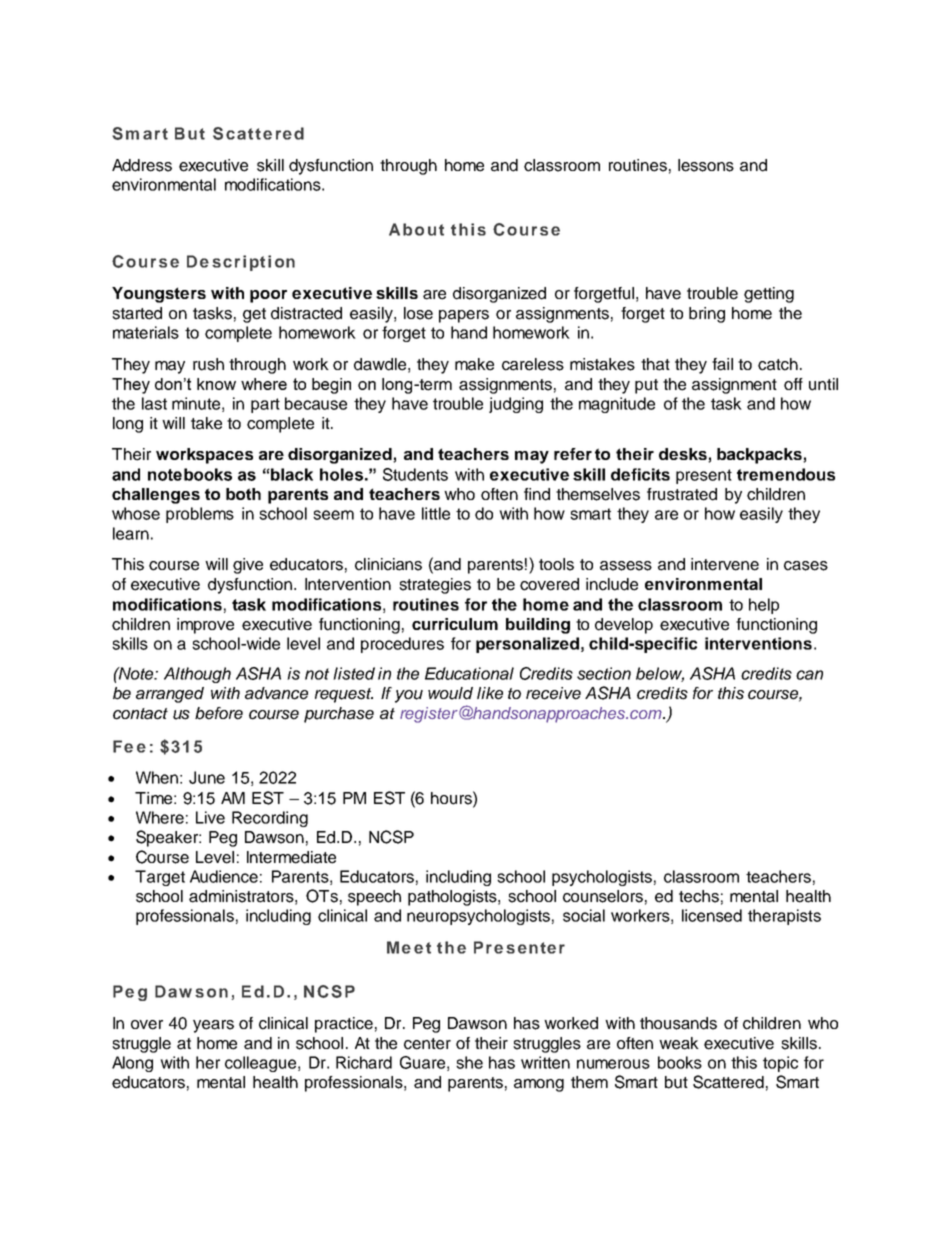  I want to click on lessons, so click(706, 165).
